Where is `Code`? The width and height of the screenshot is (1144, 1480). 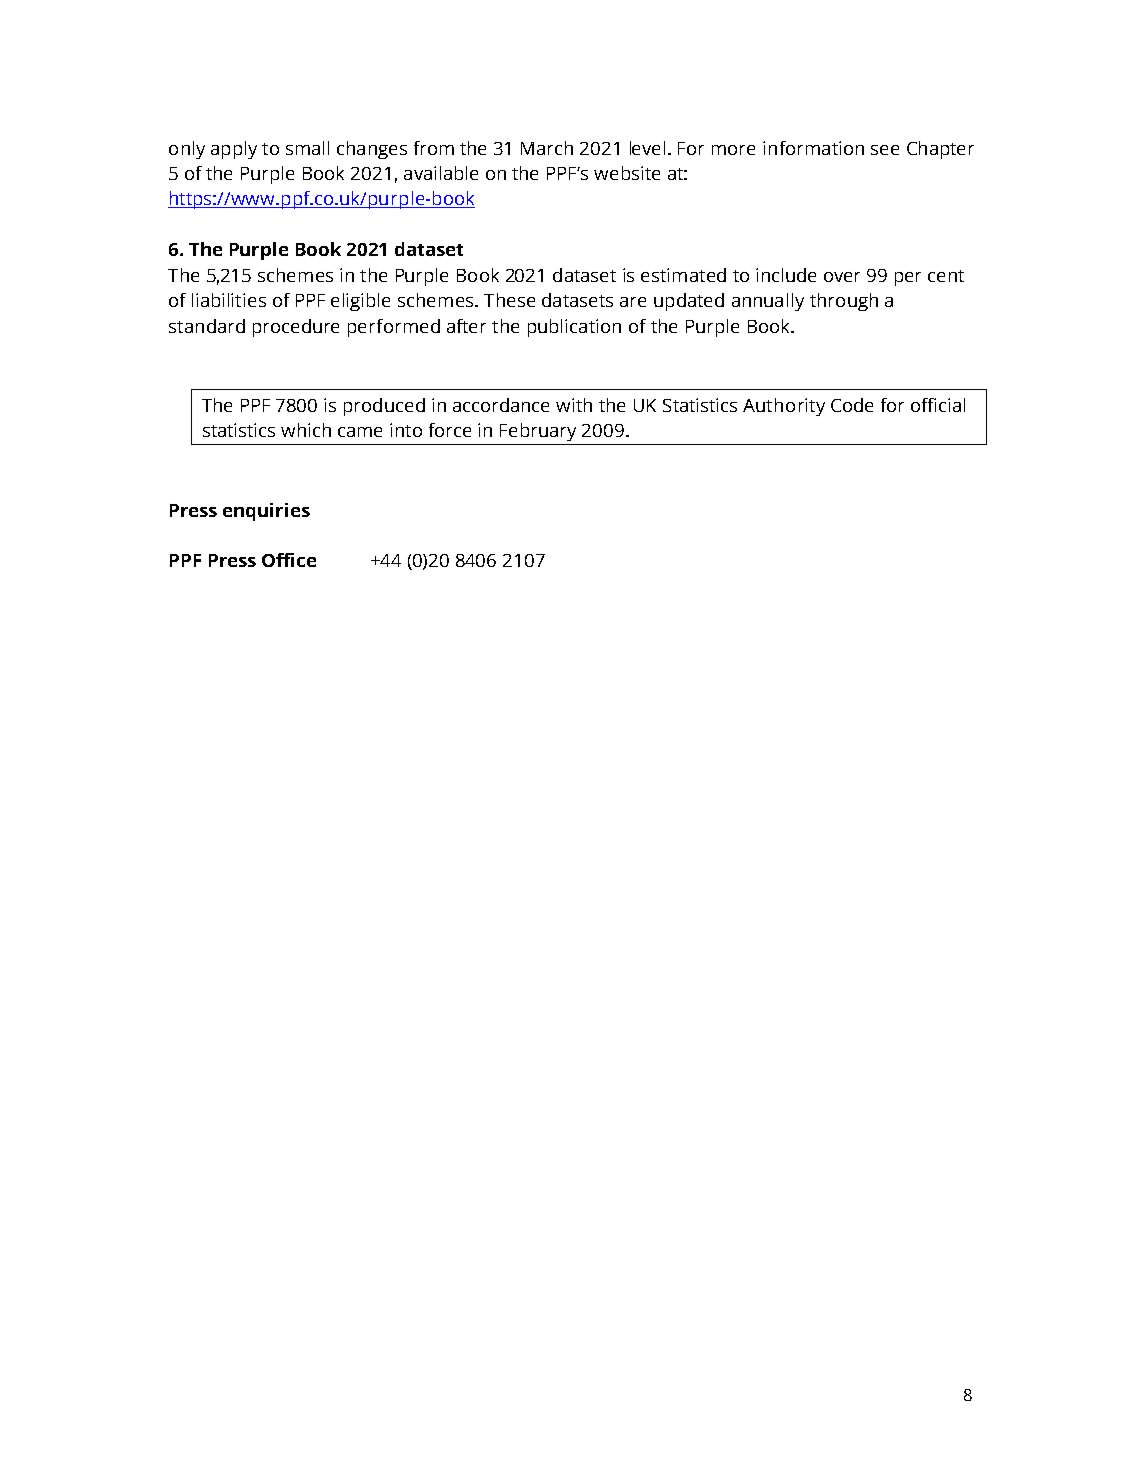 Code is located at coordinates (852, 405).
